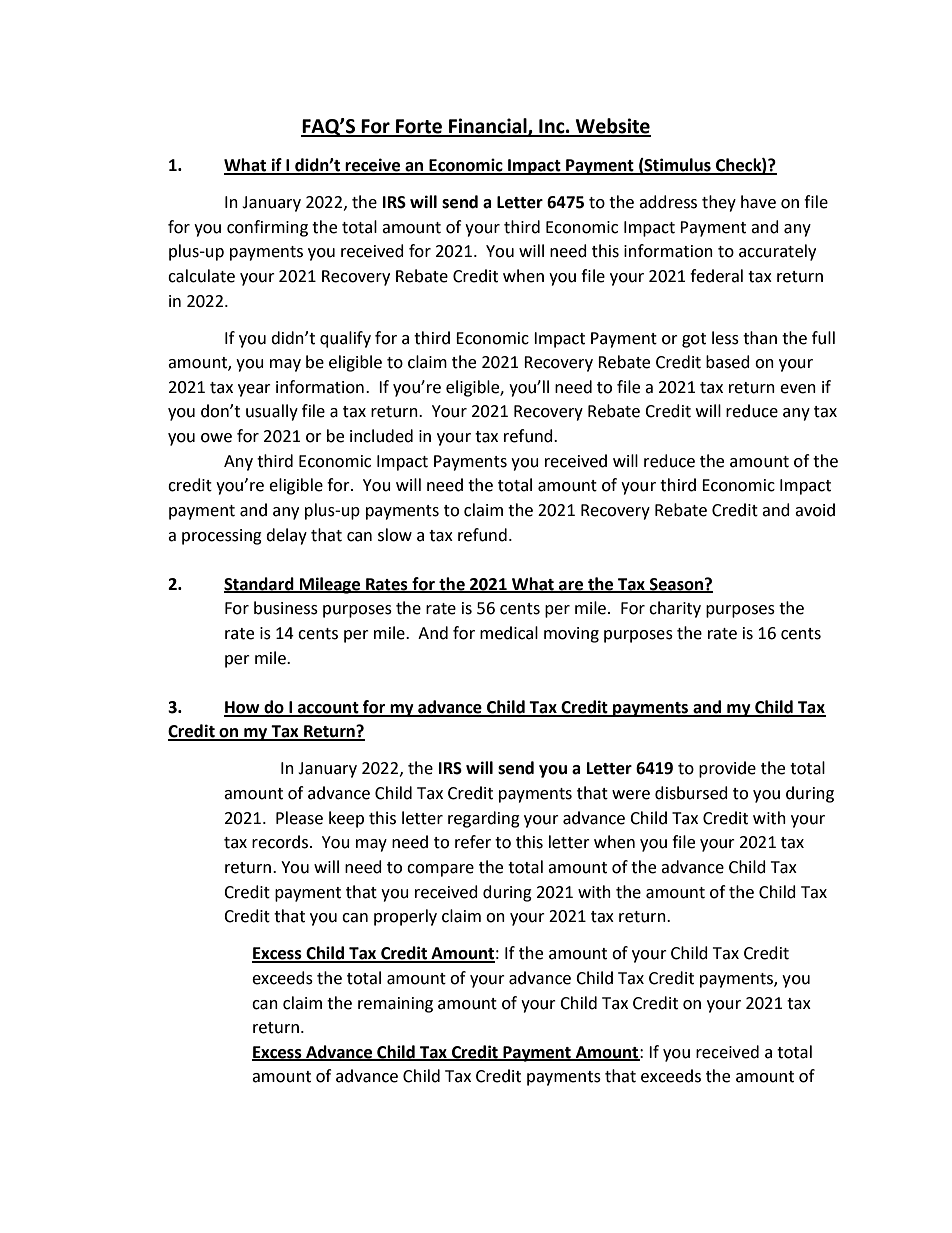 The image size is (952, 1233). Describe the element at coordinates (691, 793) in the image. I see `disbursed` at that location.
